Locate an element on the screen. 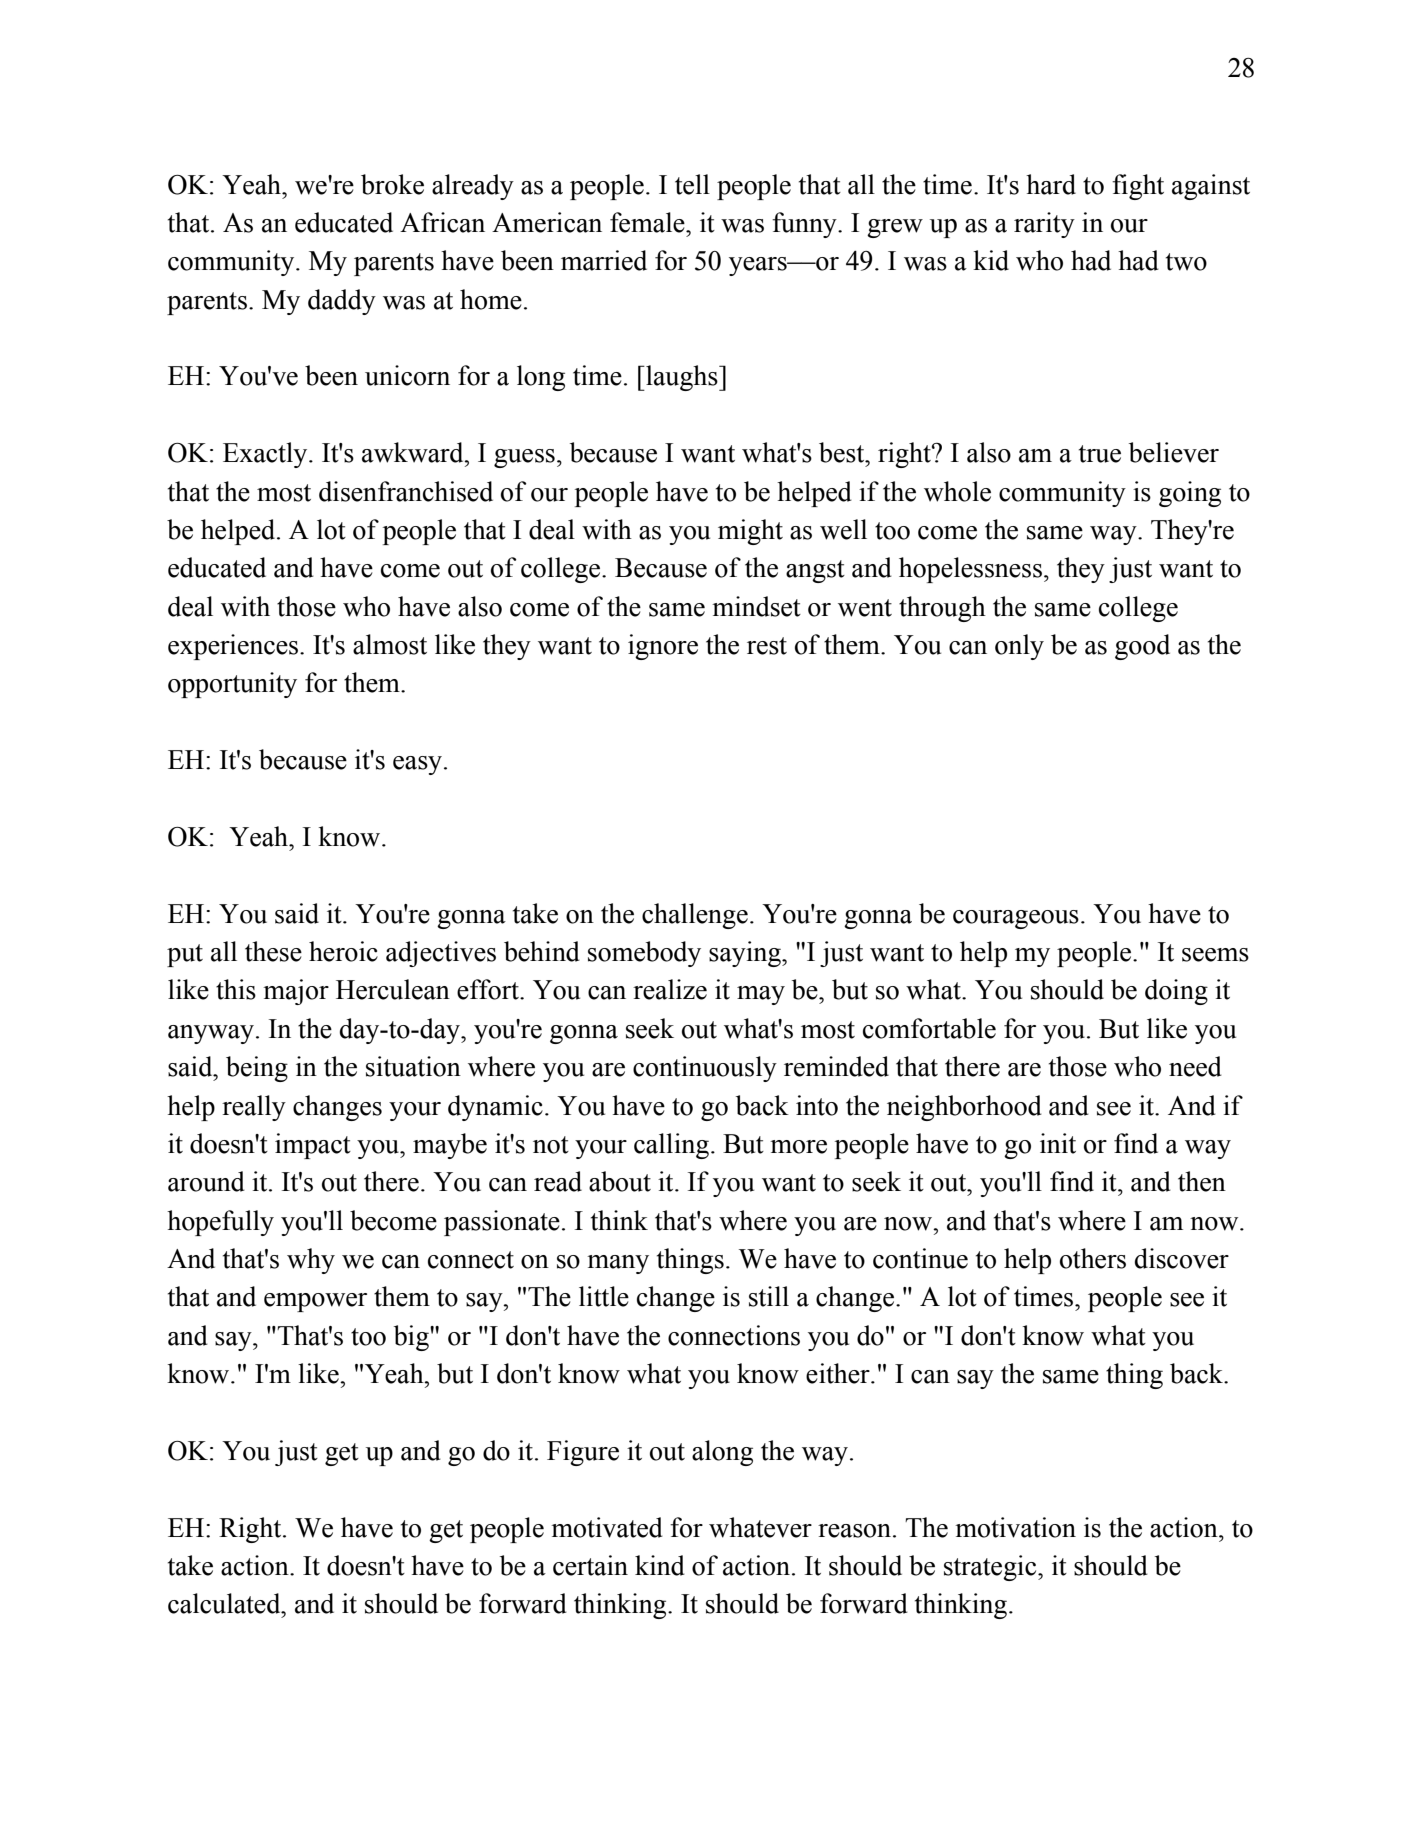  heroic is located at coordinates (343, 951).
